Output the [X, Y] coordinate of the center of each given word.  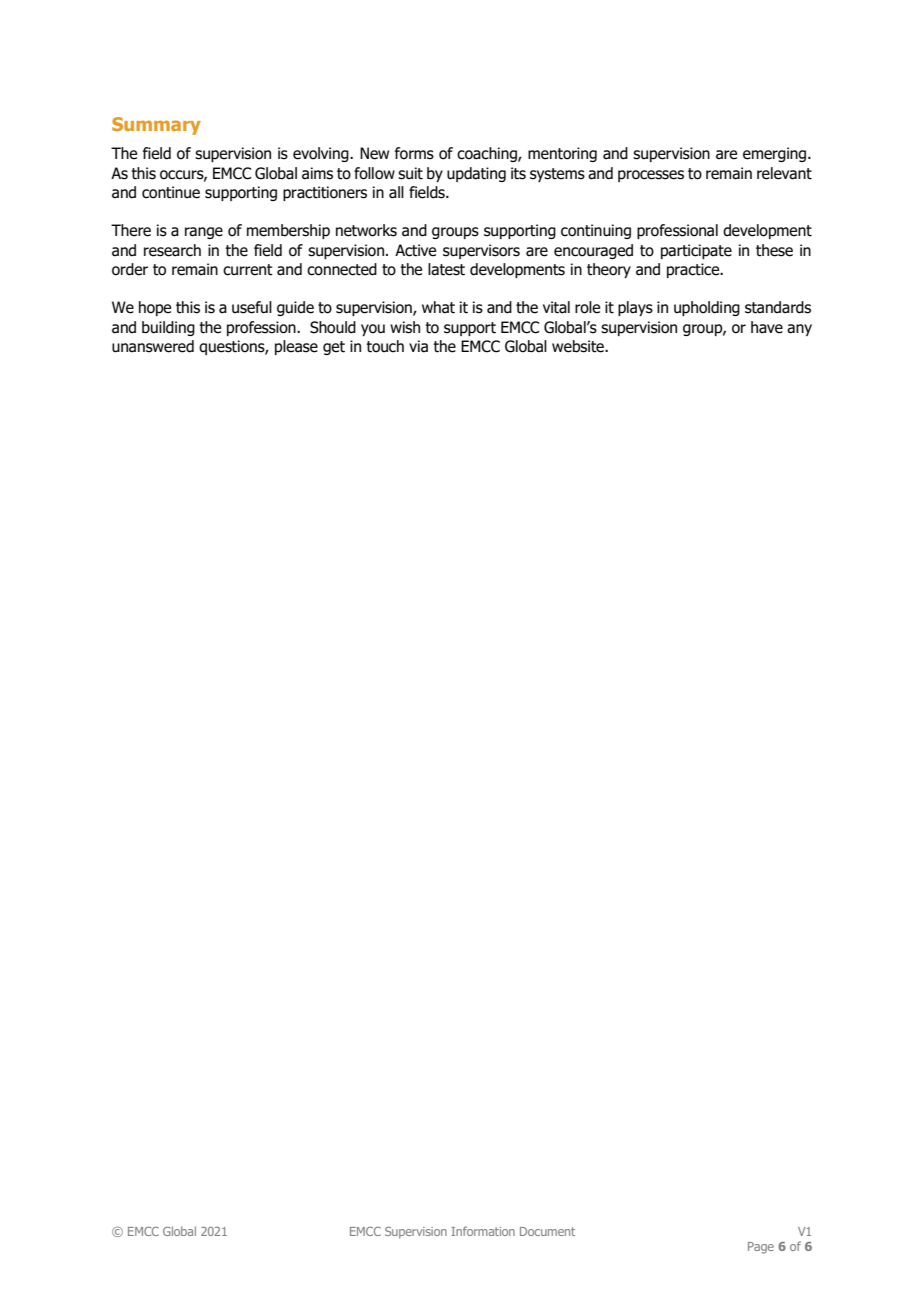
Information [483, 1231]
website [579, 346]
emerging [776, 154]
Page [761, 1248]
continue [171, 192]
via [418, 346]
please [296, 347]
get [334, 348]
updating [476, 174]
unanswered [153, 346]
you [373, 330]
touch [385, 346]
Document [547, 1231]
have [767, 327]
